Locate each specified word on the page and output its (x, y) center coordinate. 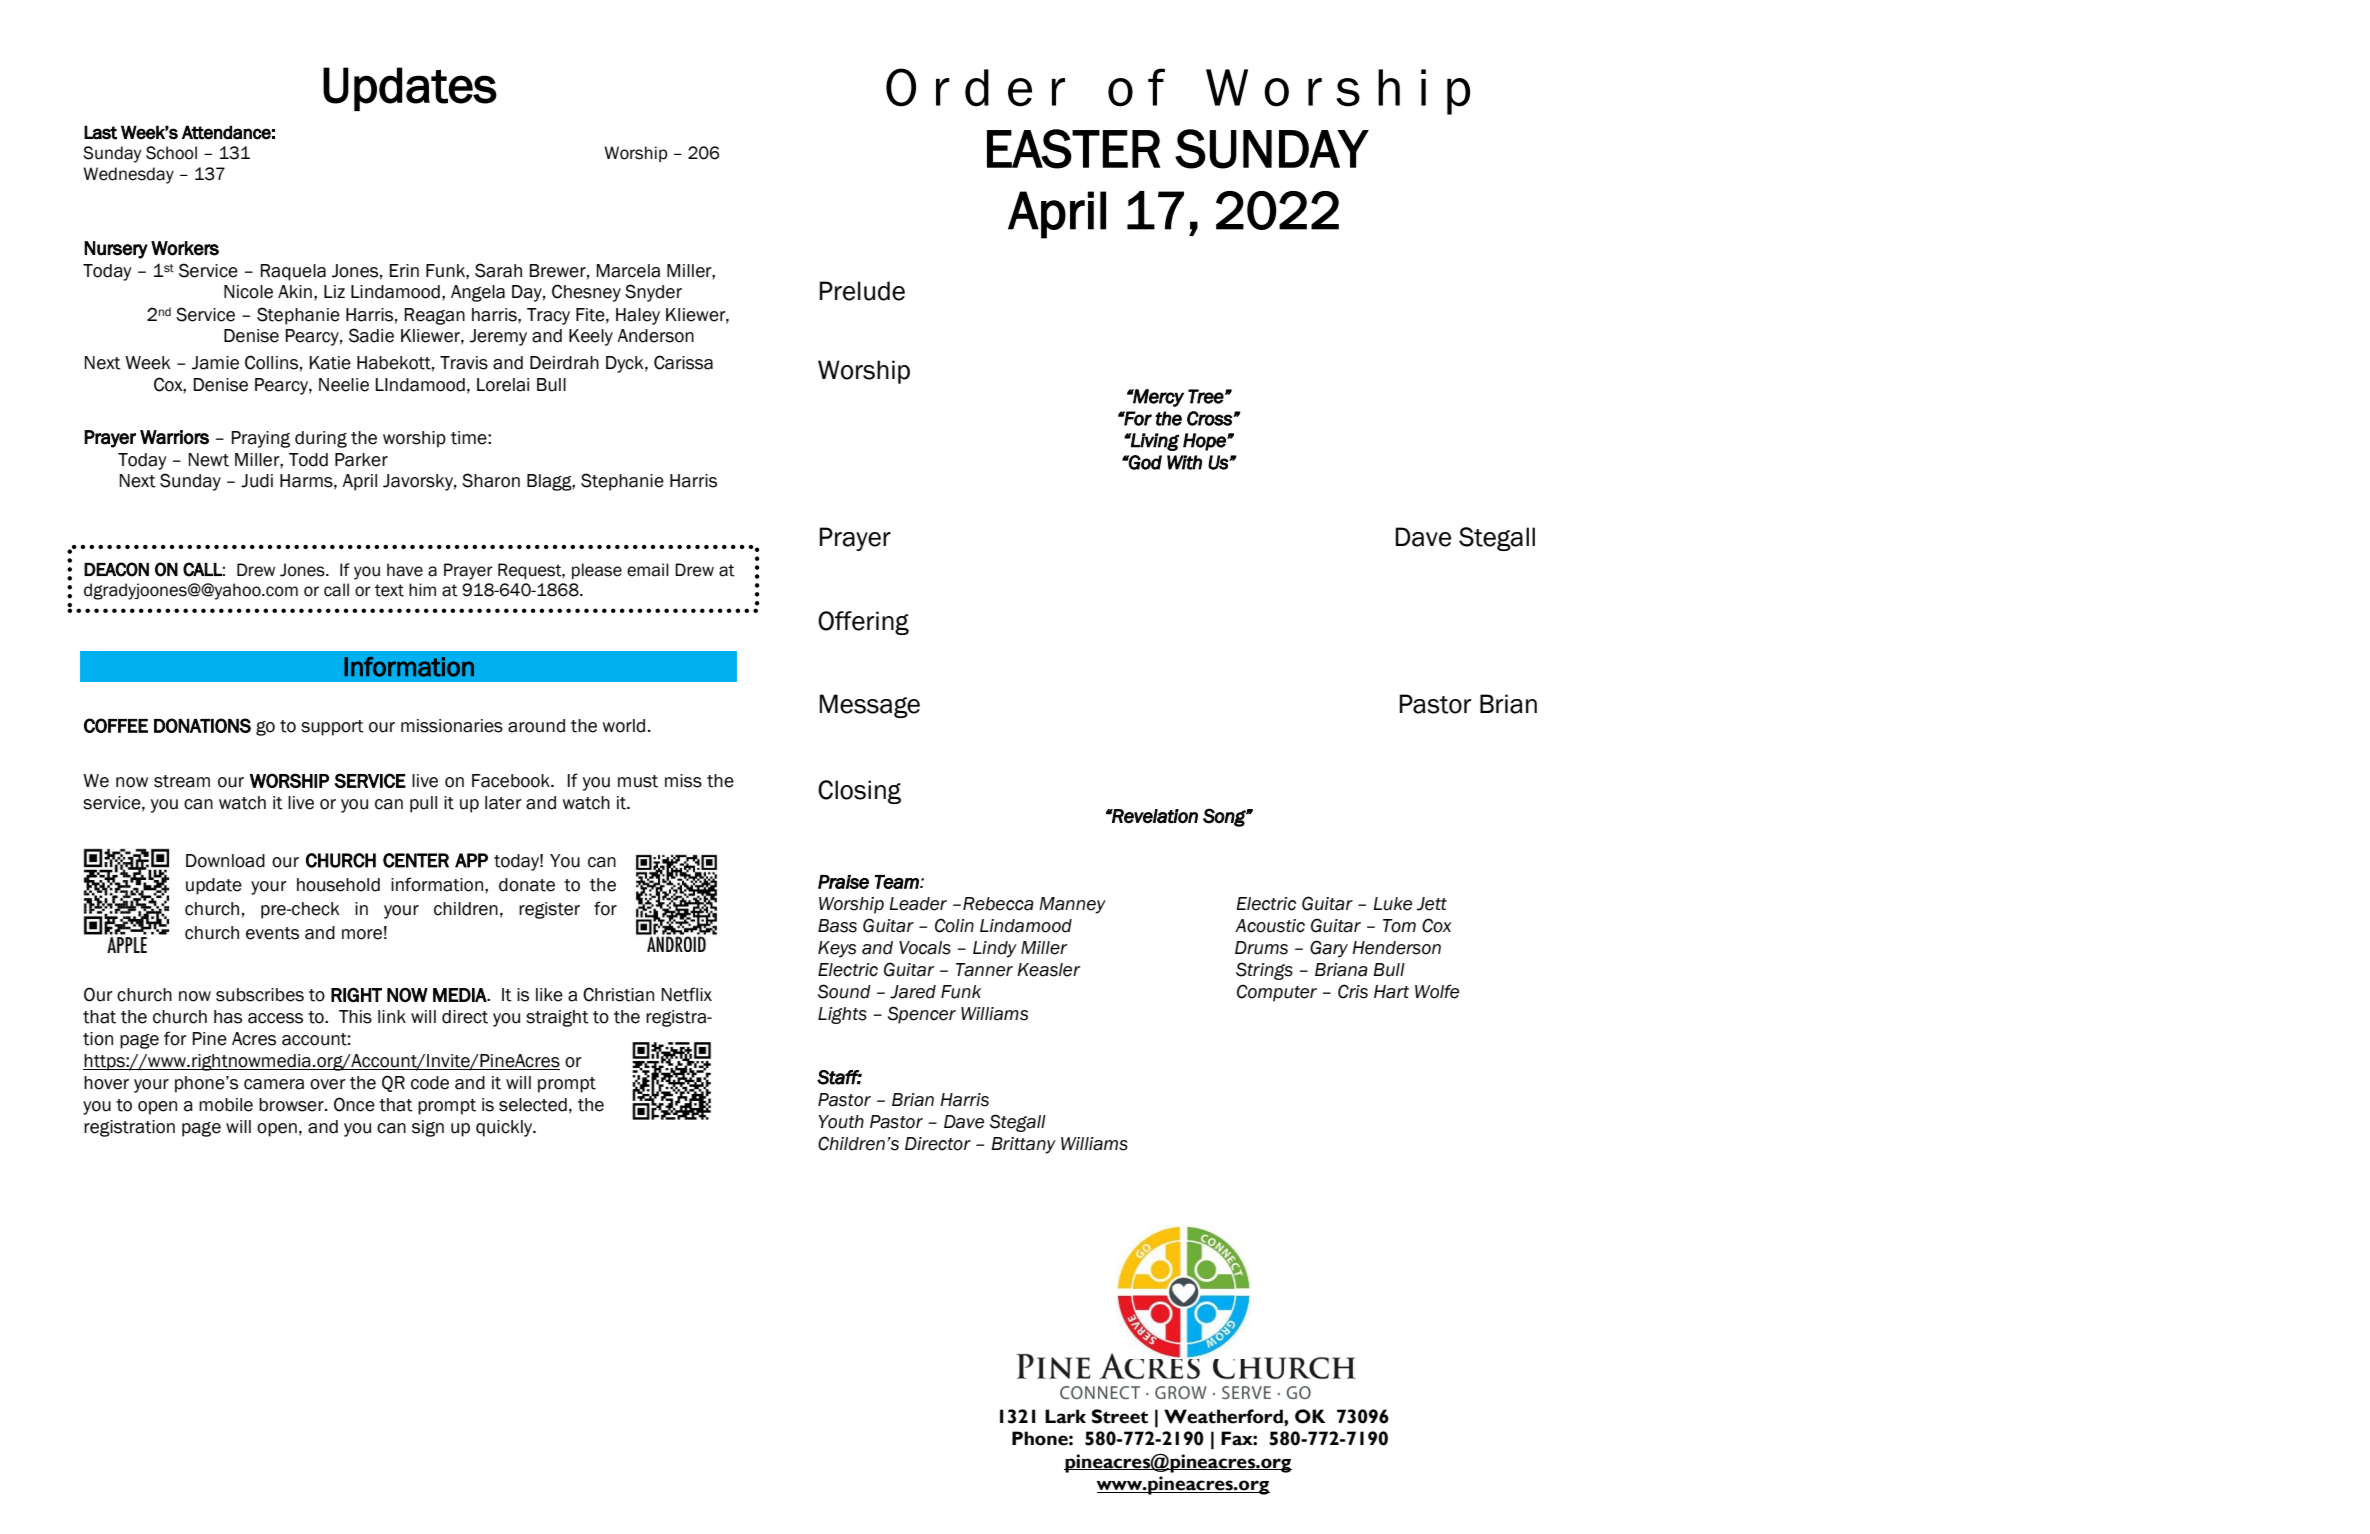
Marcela (628, 271)
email (648, 570)
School (171, 153)
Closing (859, 792)
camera (274, 1084)
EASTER (1073, 149)
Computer (1277, 993)
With (1184, 462)
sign (428, 1128)
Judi (257, 481)
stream (182, 781)
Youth (841, 1122)
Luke (1392, 904)
